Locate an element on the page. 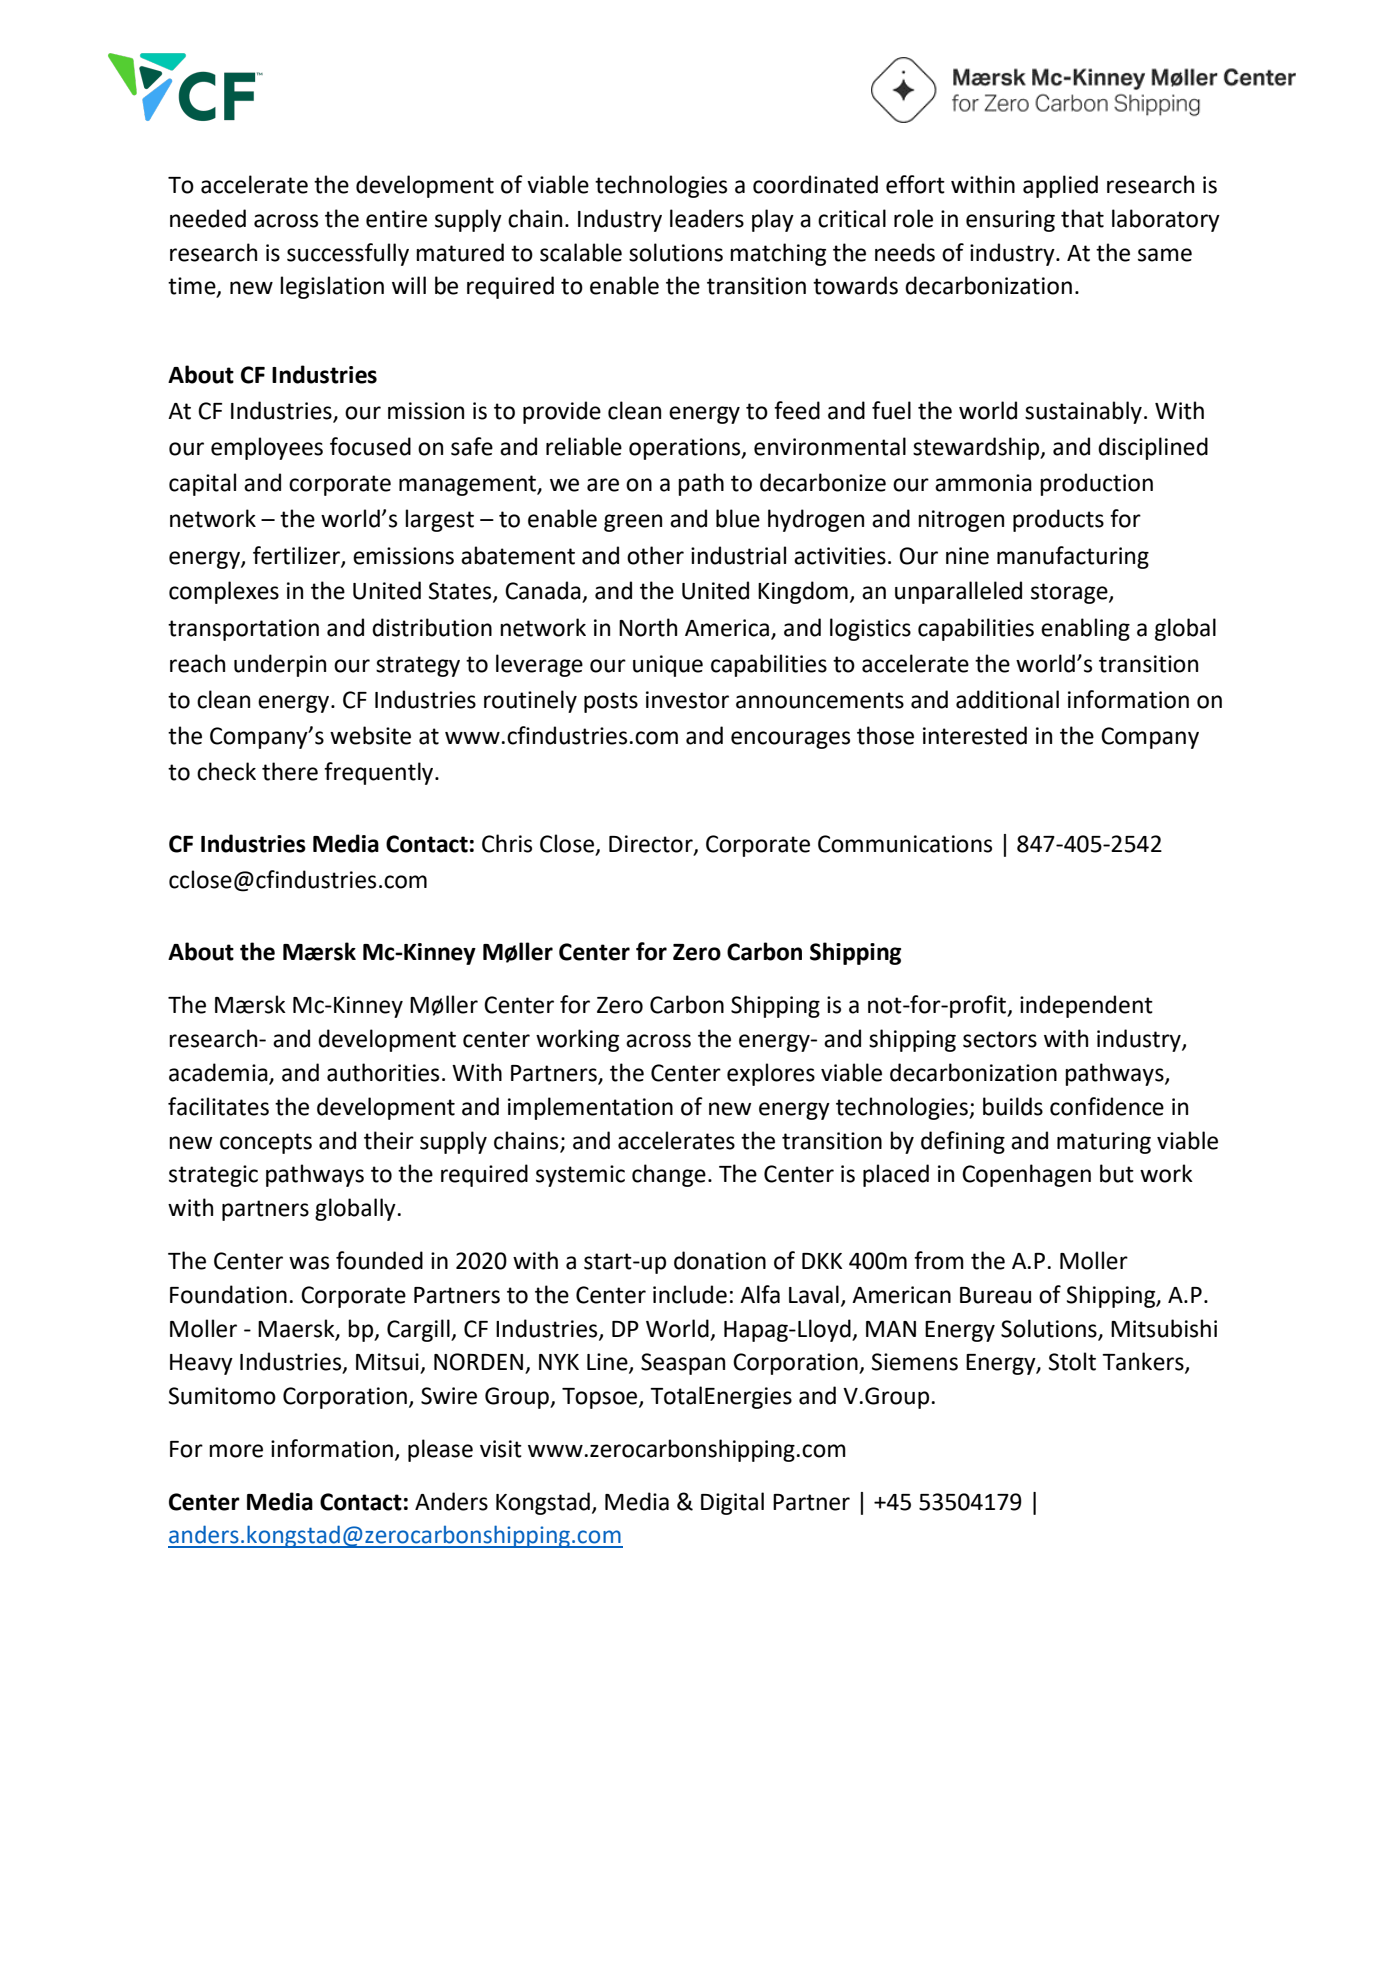 The height and width of the document is (1968, 1392). Digital is located at coordinates (732, 1503).
